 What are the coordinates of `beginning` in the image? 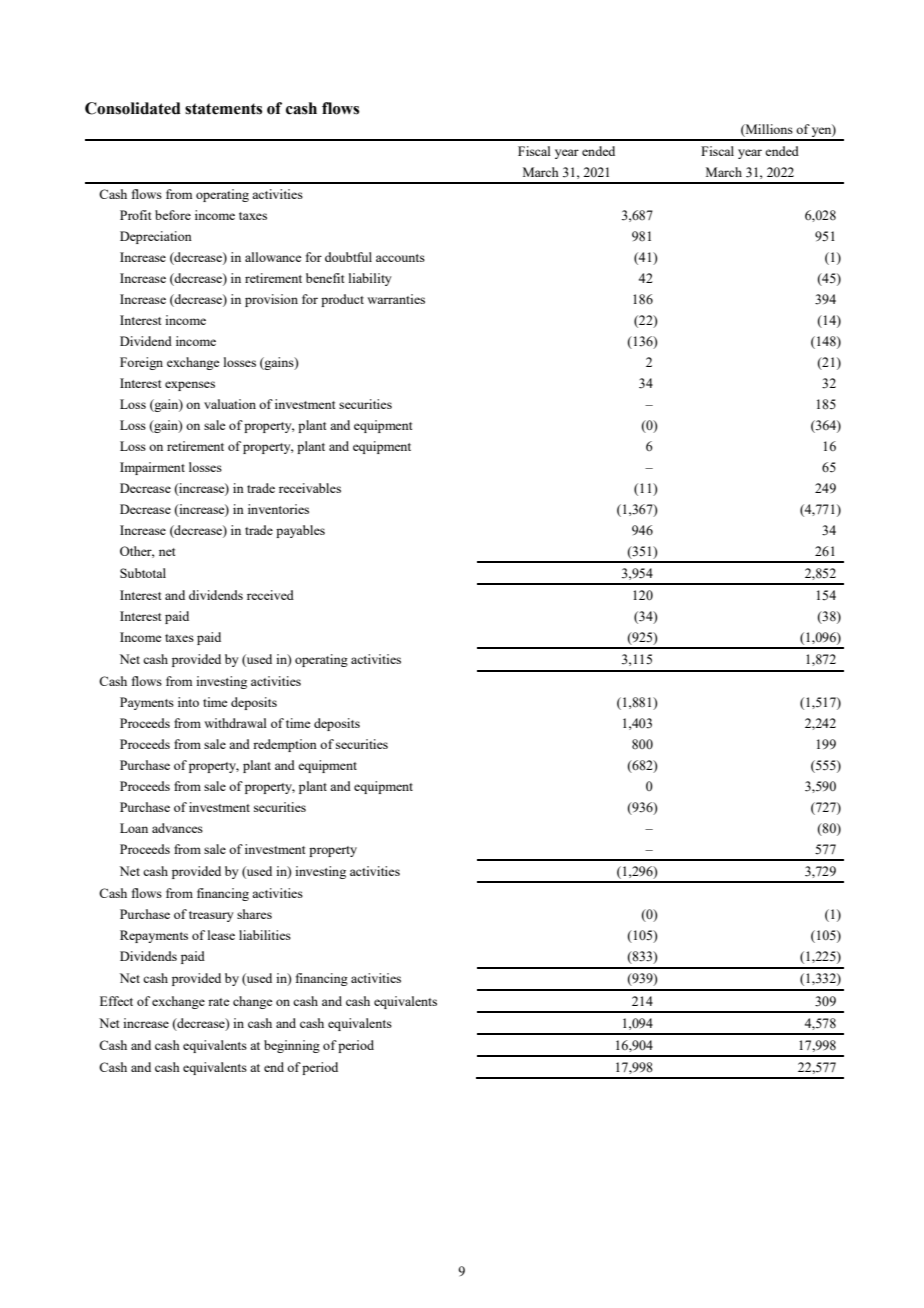 It's located at (292, 1046).
